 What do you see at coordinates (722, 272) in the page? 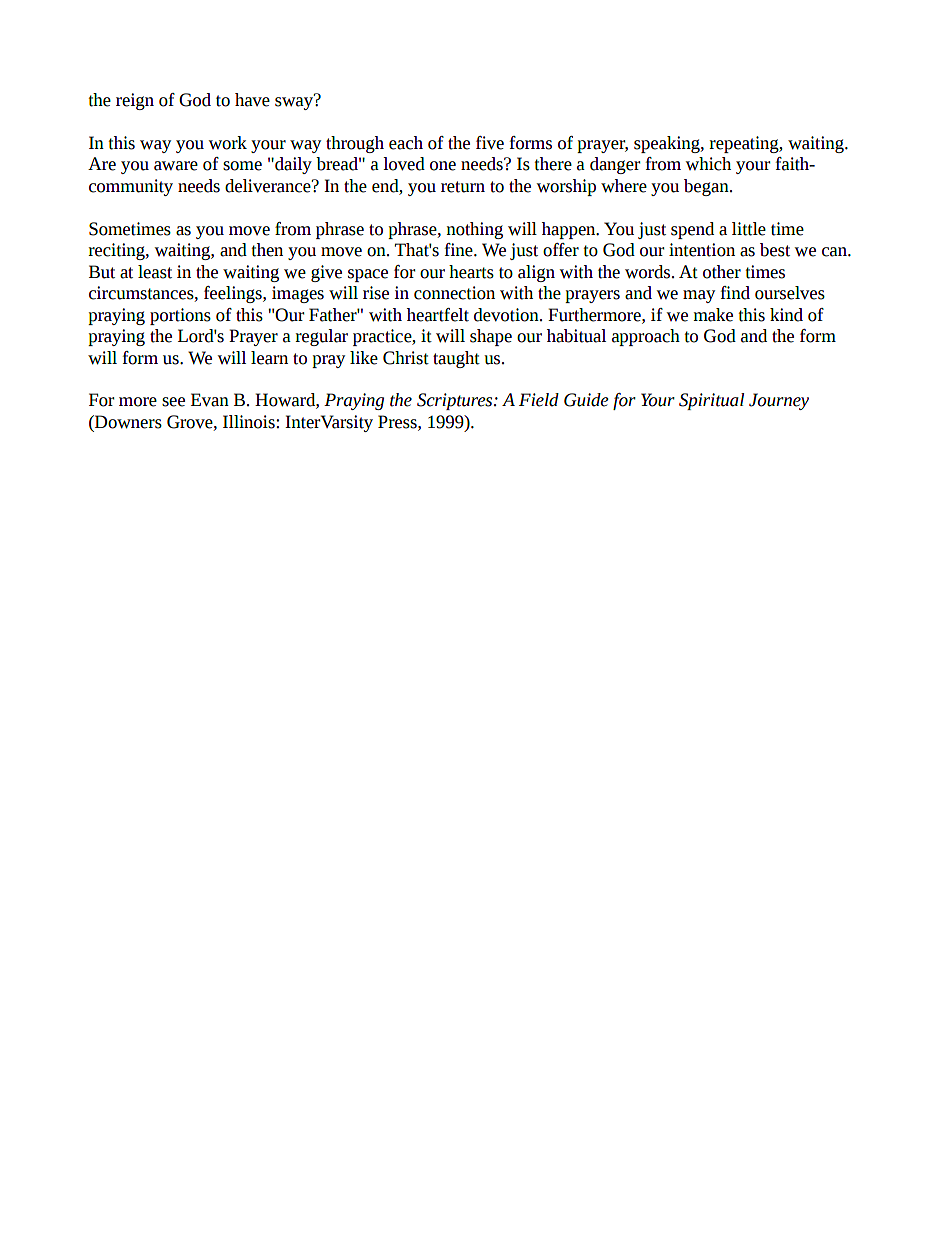
I see `other` at bounding box center [722, 272].
